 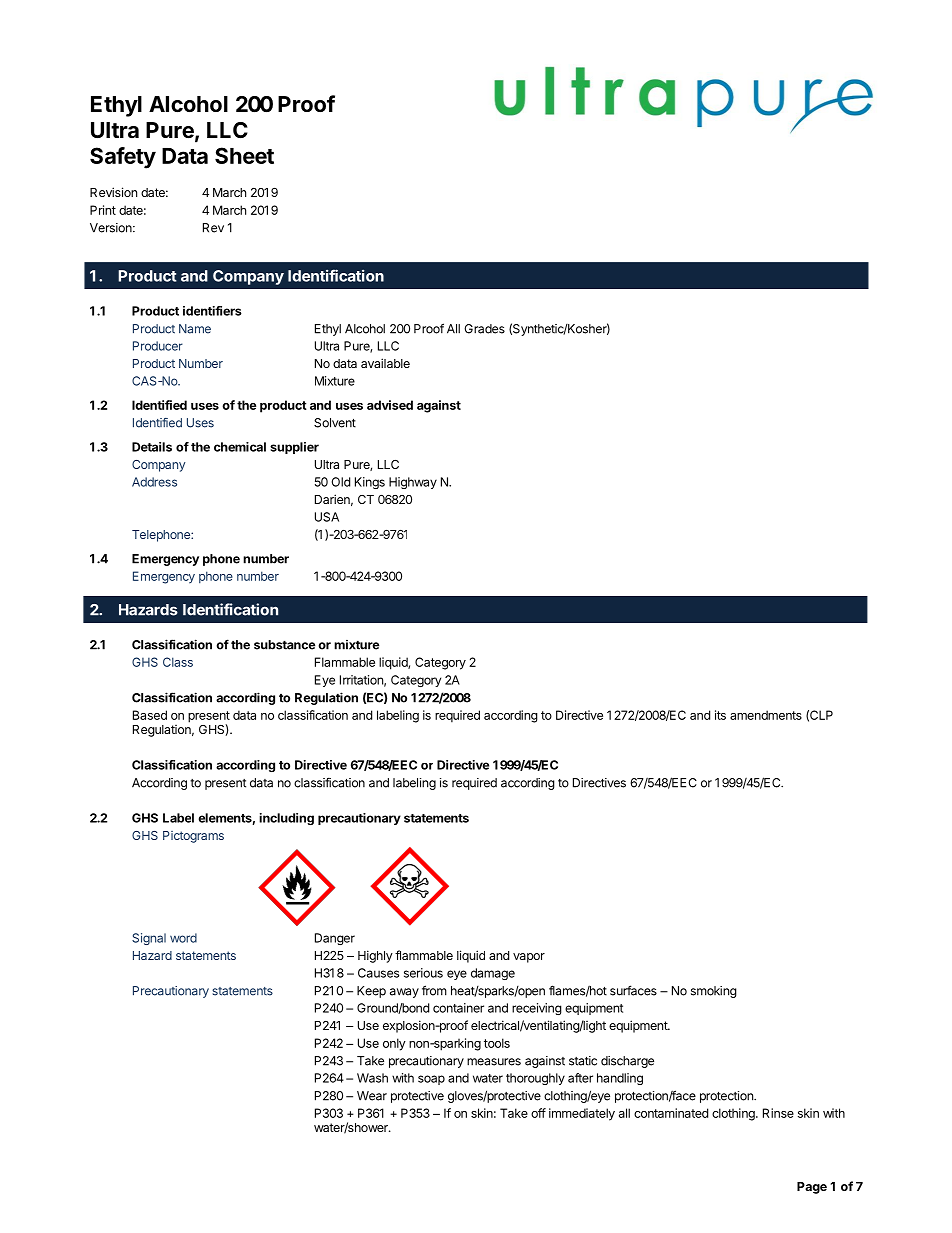 I want to click on word, so click(x=183, y=938).
